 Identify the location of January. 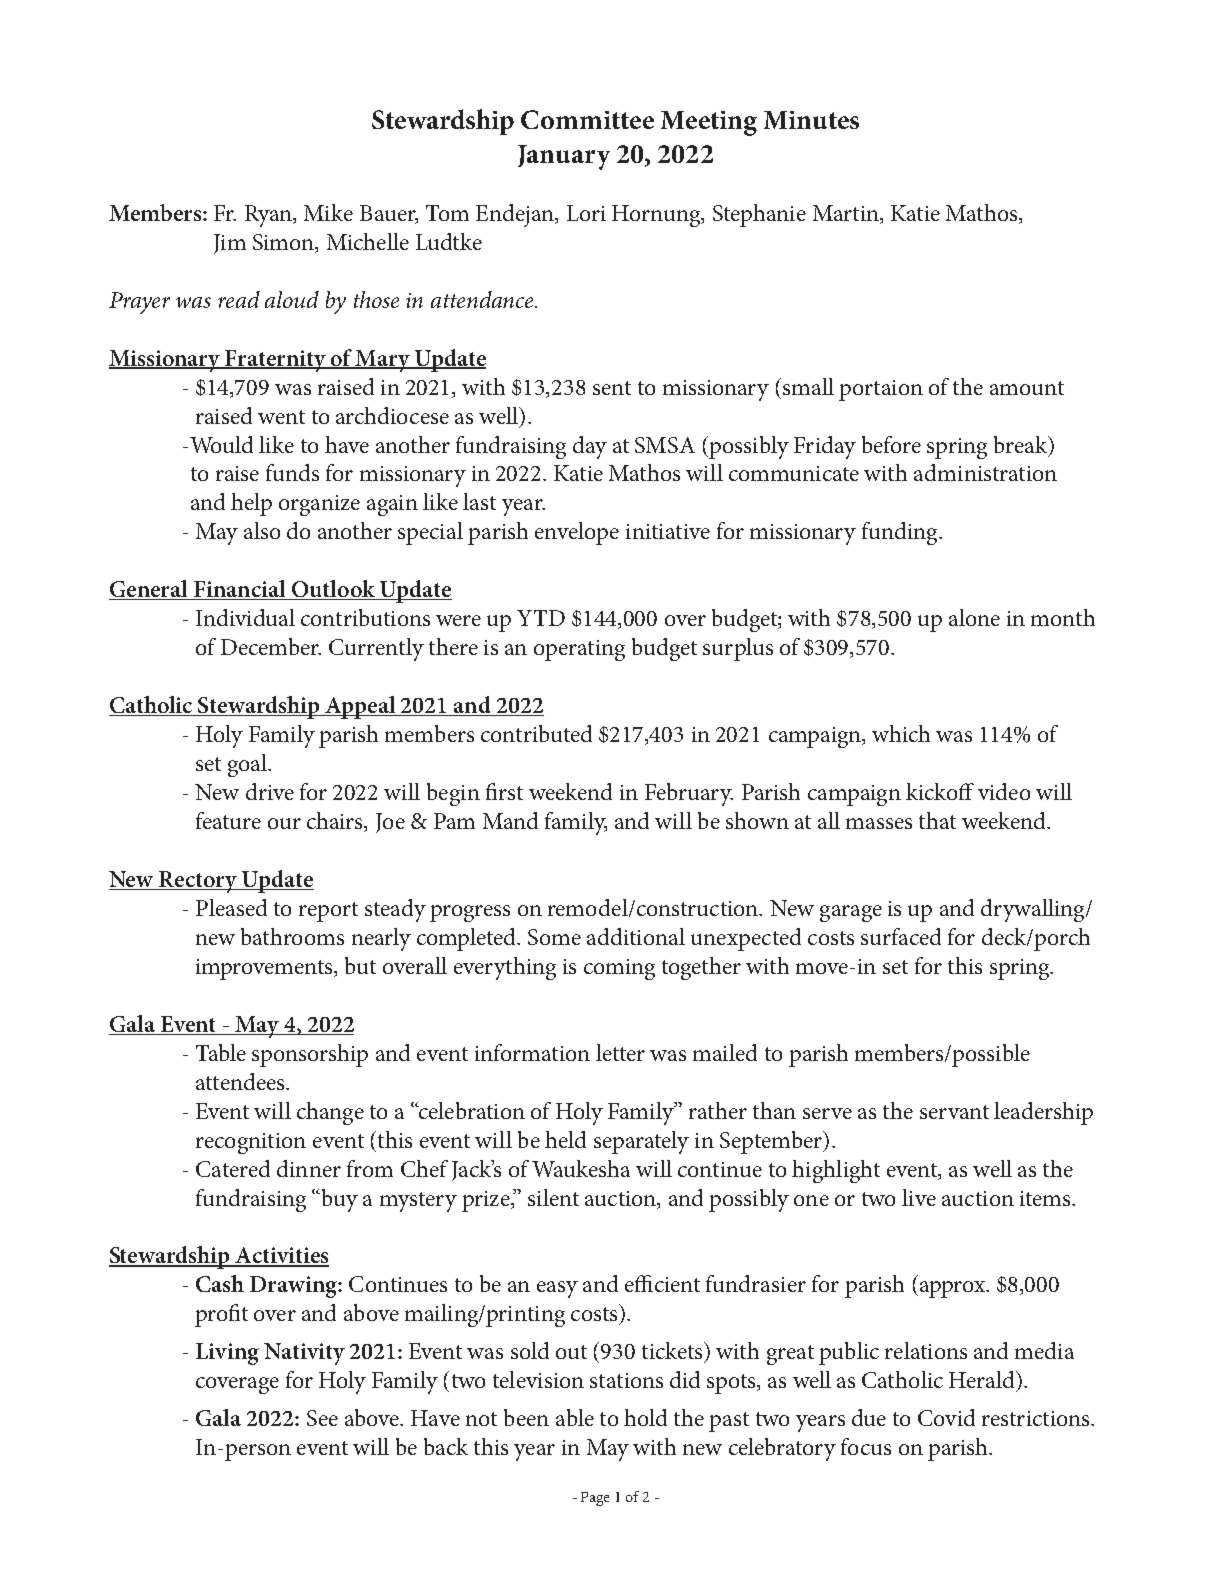
(564, 157).
